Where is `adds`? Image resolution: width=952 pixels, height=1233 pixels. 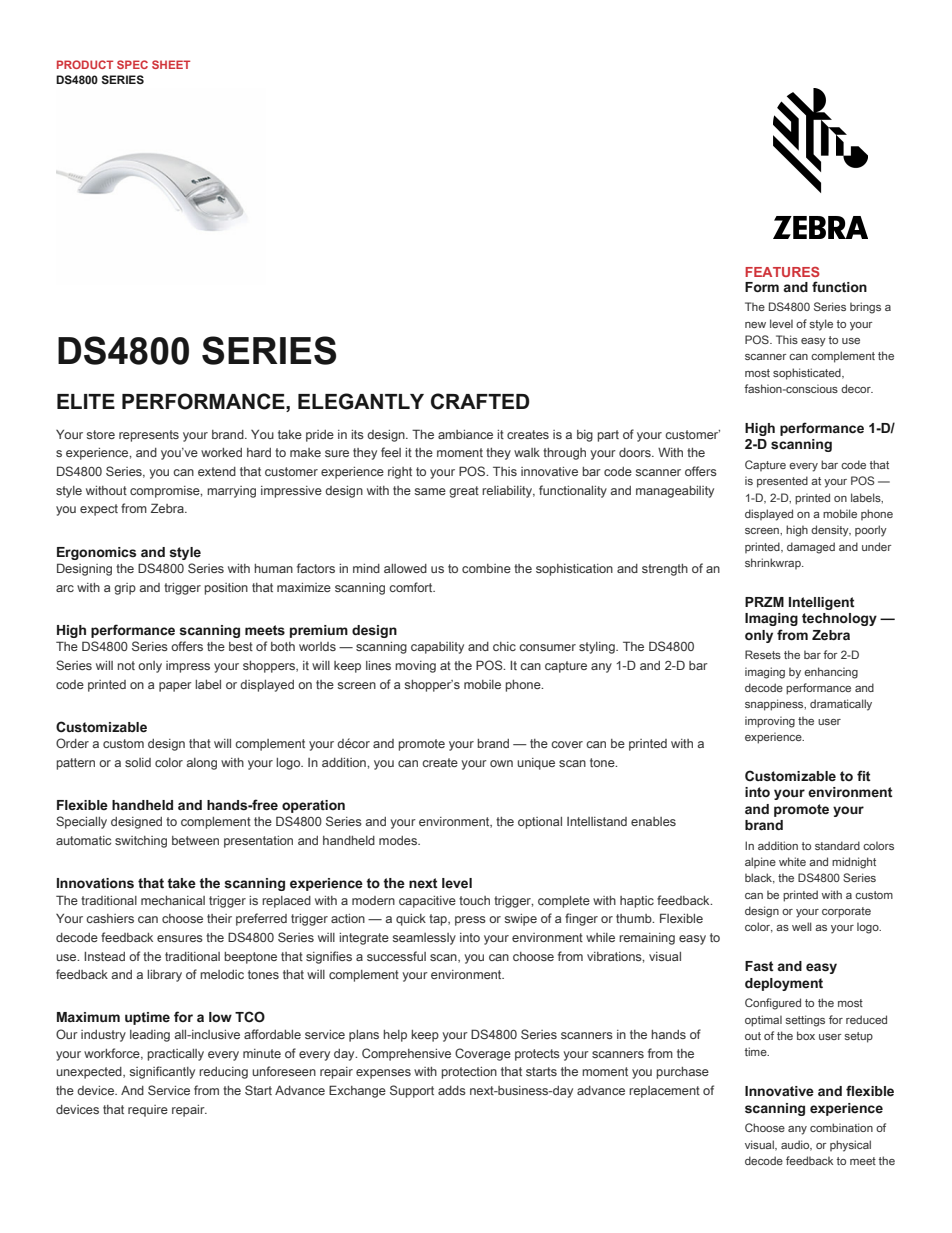
adds is located at coordinates (452, 1090).
